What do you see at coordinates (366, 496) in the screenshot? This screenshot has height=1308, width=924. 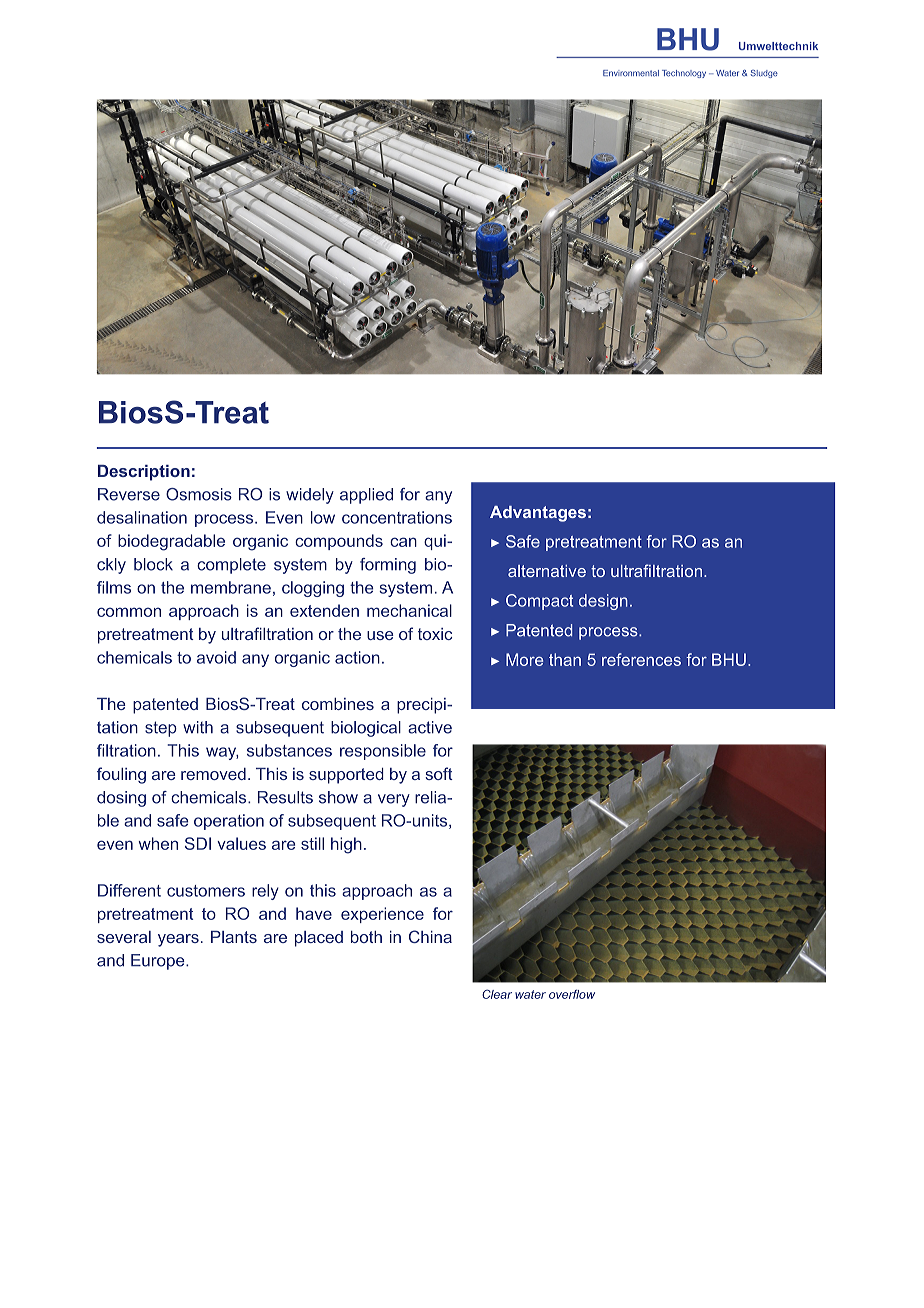 I see `applied` at bounding box center [366, 496].
